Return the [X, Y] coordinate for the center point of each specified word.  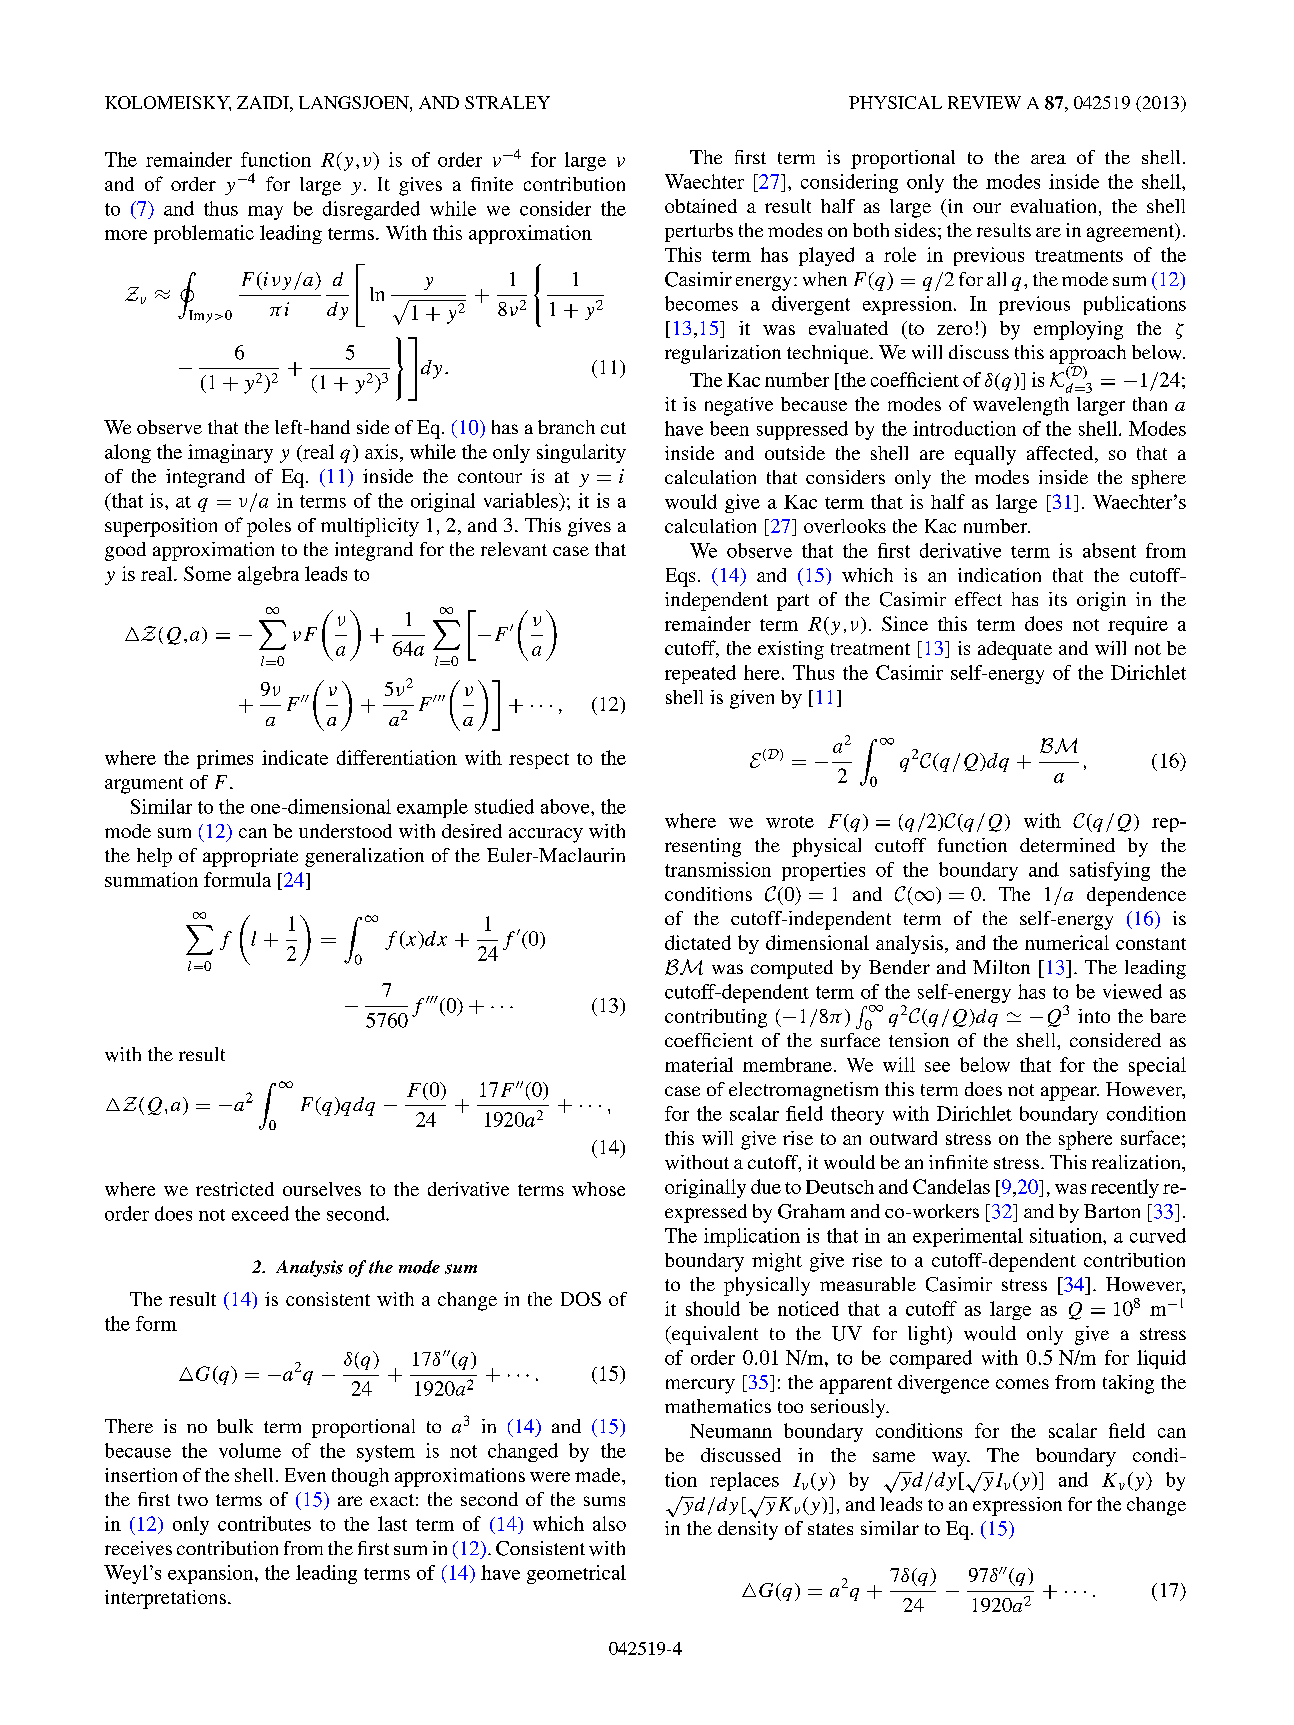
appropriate [250, 857]
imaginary [230, 453]
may [265, 213]
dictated [698, 942]
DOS [581, 1299]
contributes [264, 1523]
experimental [968, 1237]
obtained [701, 206]
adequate [1015, 650]
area [1048, 159]
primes [225, 759]
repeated [700, 674]
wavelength [1021, 406]
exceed [260, 1213]
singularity [581, 453]
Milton [1001, 967]
